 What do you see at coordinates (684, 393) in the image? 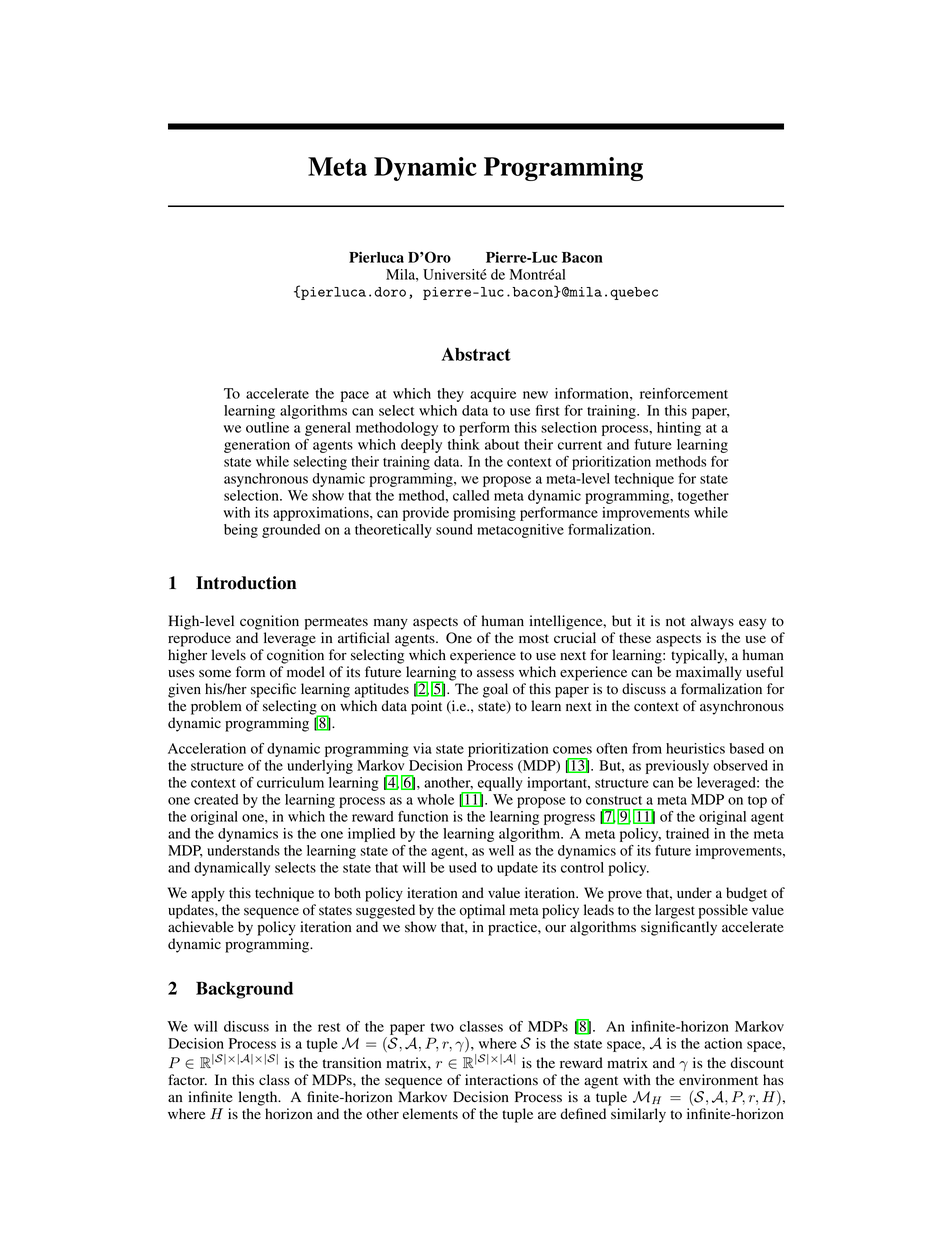
I see `reinforcement` at bounding box center [684, 393].
